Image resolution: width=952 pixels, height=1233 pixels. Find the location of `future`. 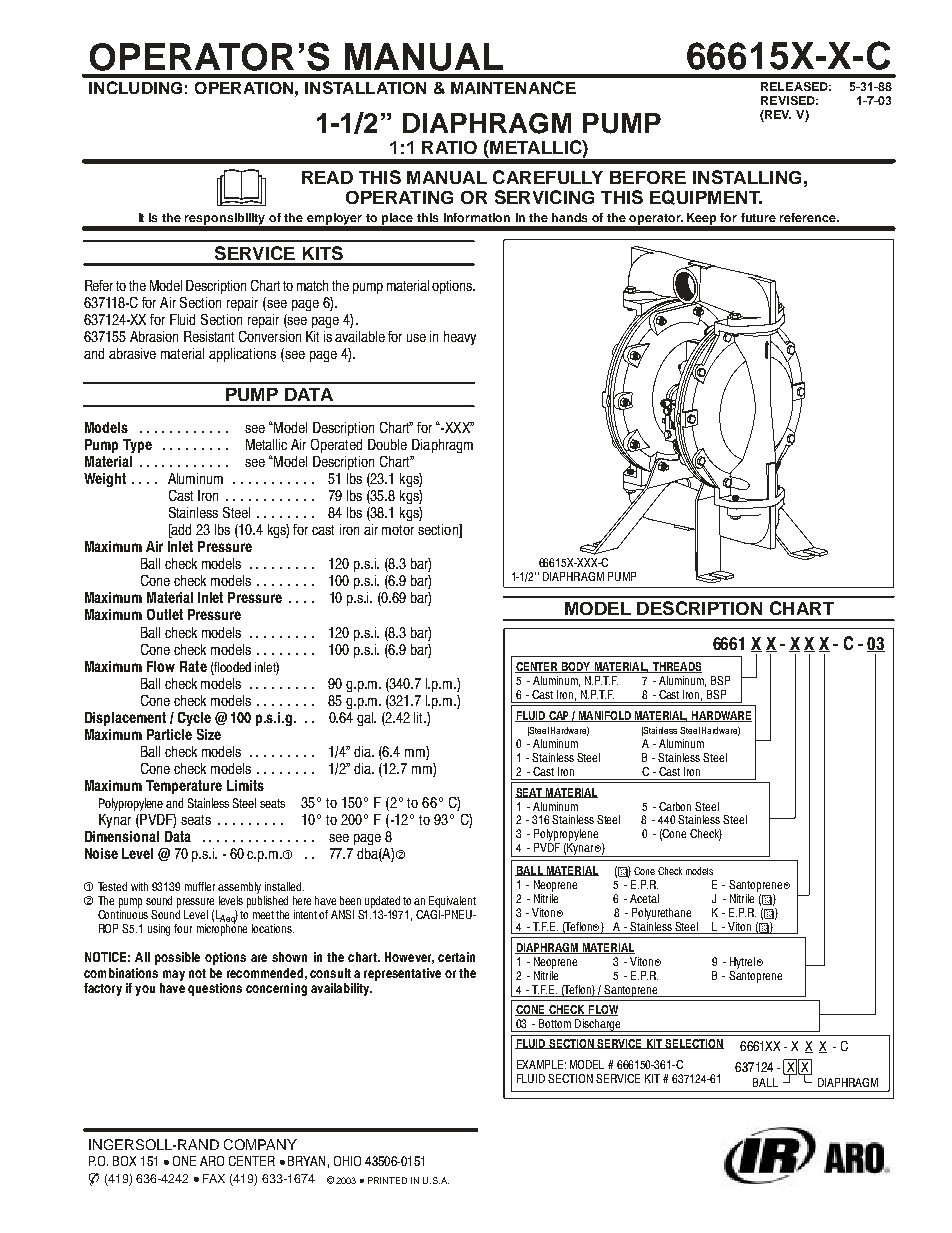

future is located at coordinates (758, 217).
